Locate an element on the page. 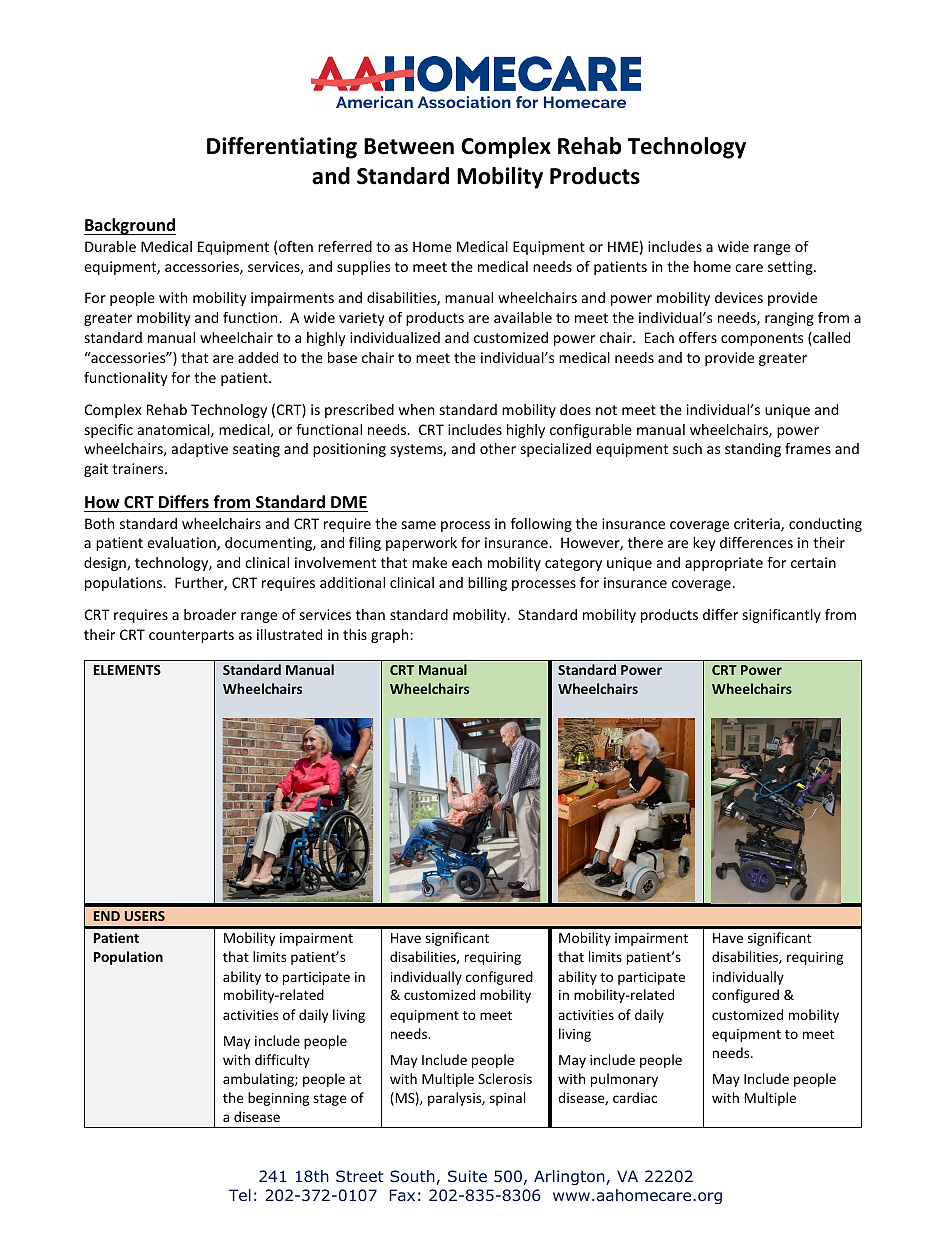 This document has width=952, height=1233. Background is located at coordinates (130, 226).
